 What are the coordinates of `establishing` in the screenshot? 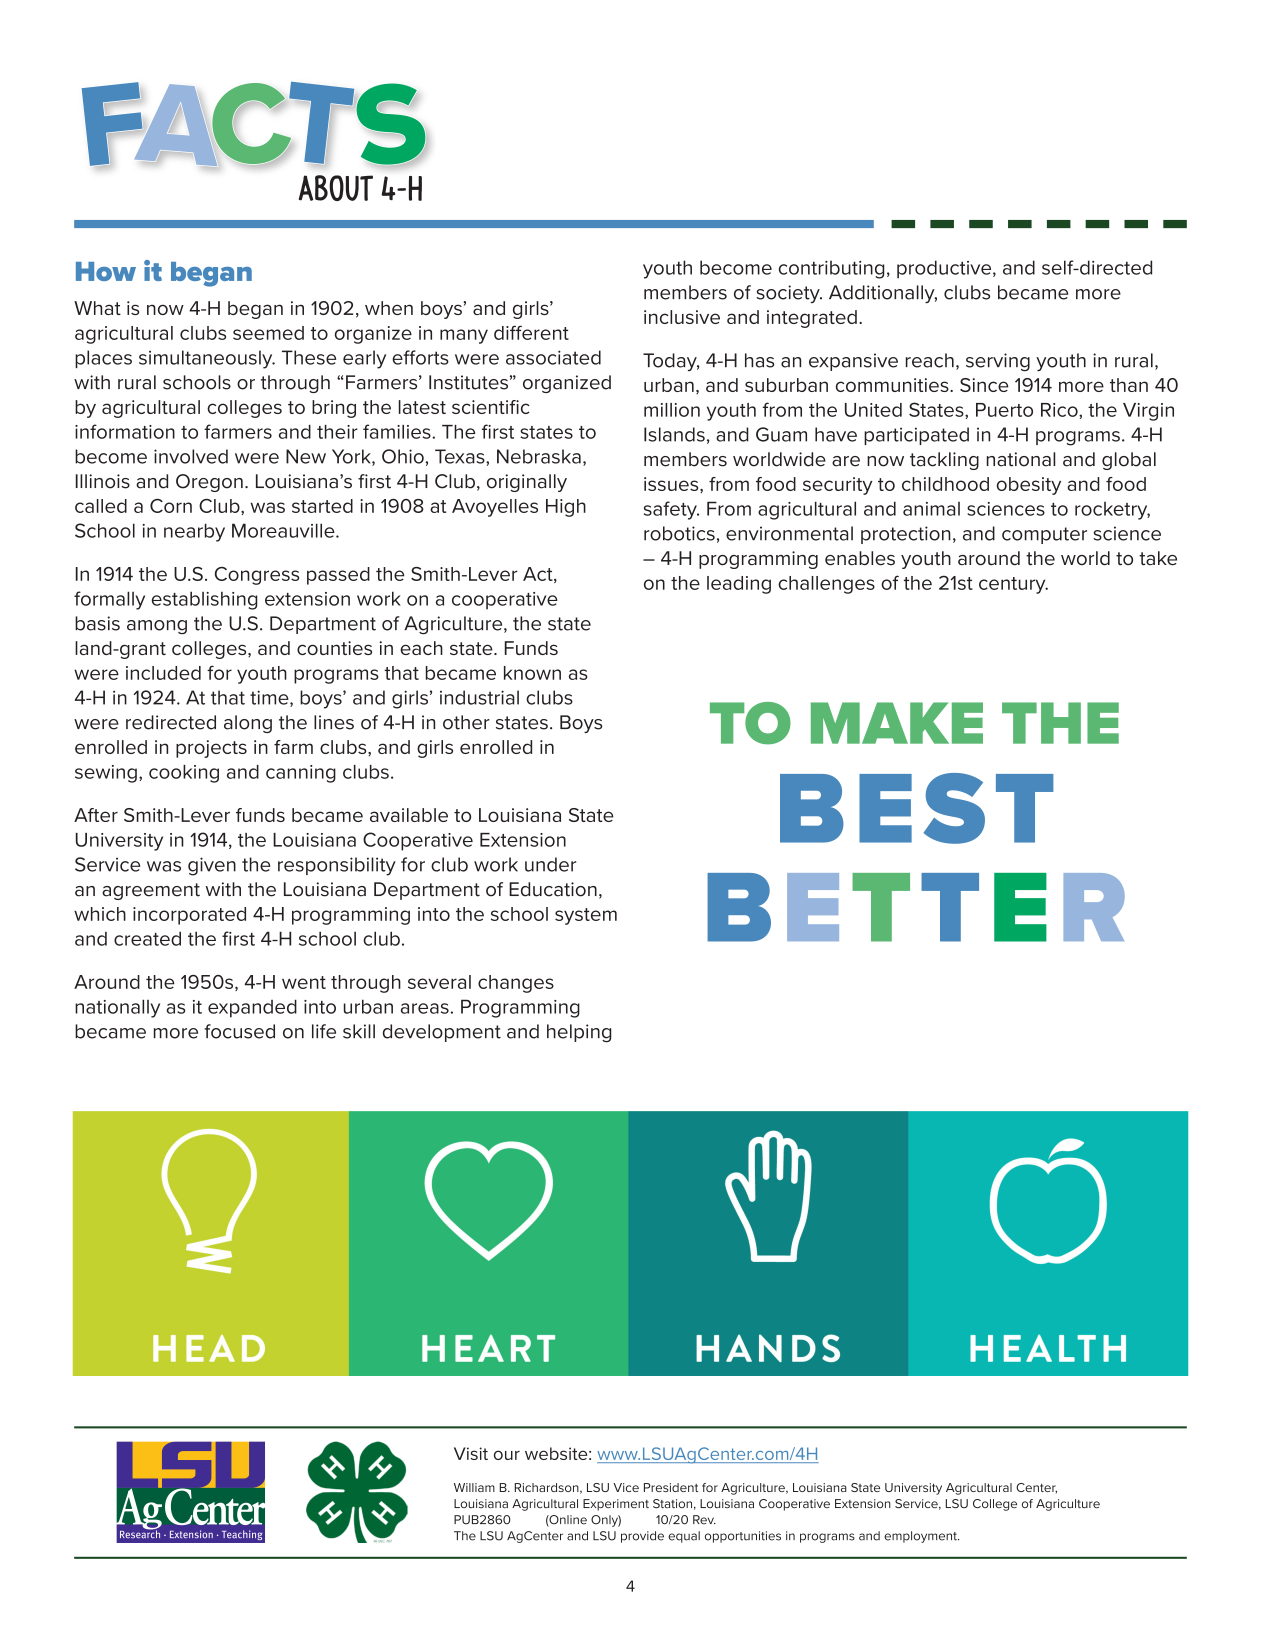 It's located at (205, 600).
